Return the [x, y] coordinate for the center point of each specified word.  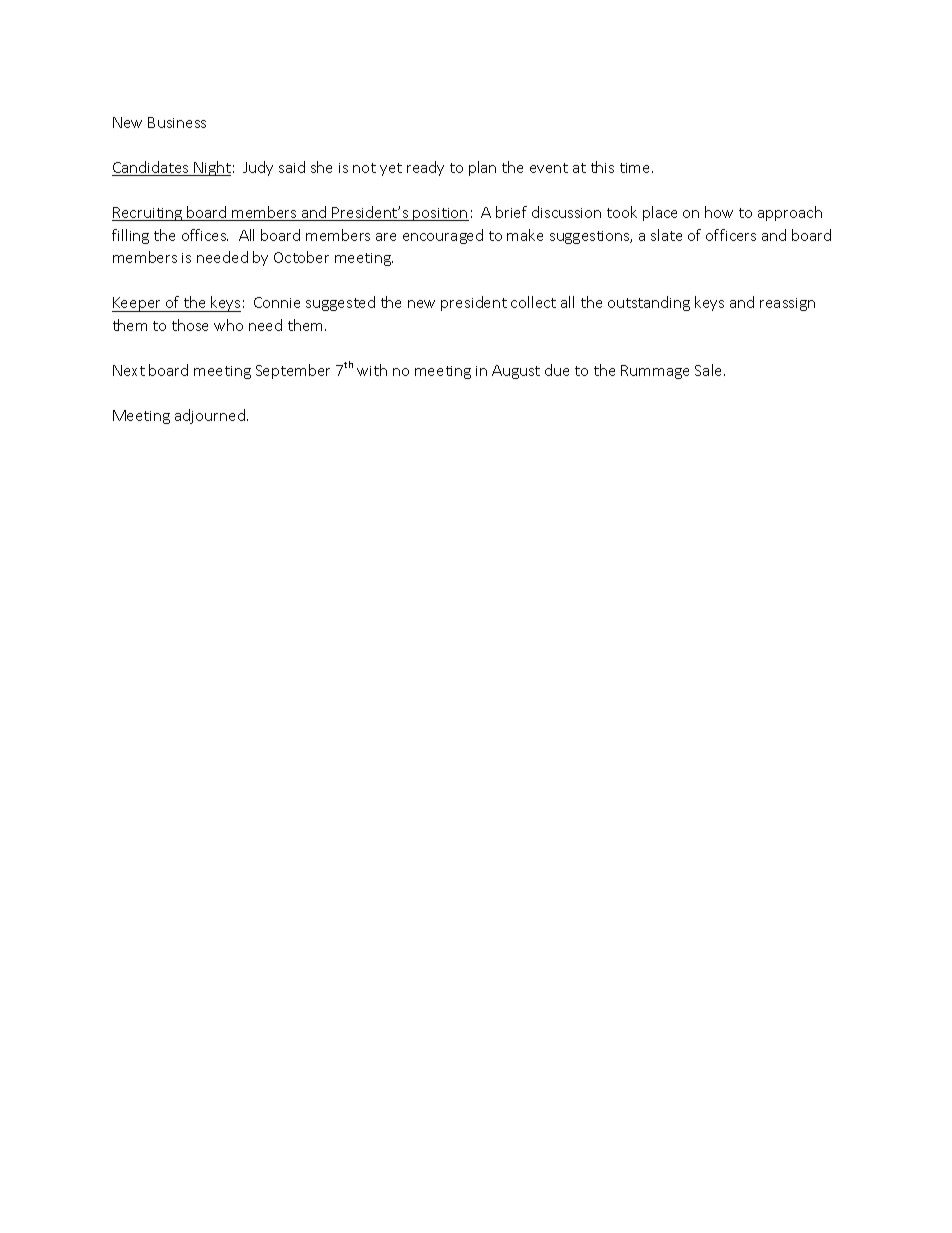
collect [533, 302]
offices [205, 235]
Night [211, 168]
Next [129, 370]
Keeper [138, 304]
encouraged [443, 236]
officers [731, 235]
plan [482, 168]
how [719, 212]
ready [425, 168]
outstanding [649, 303]
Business [177, 122]
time [636, 168]
